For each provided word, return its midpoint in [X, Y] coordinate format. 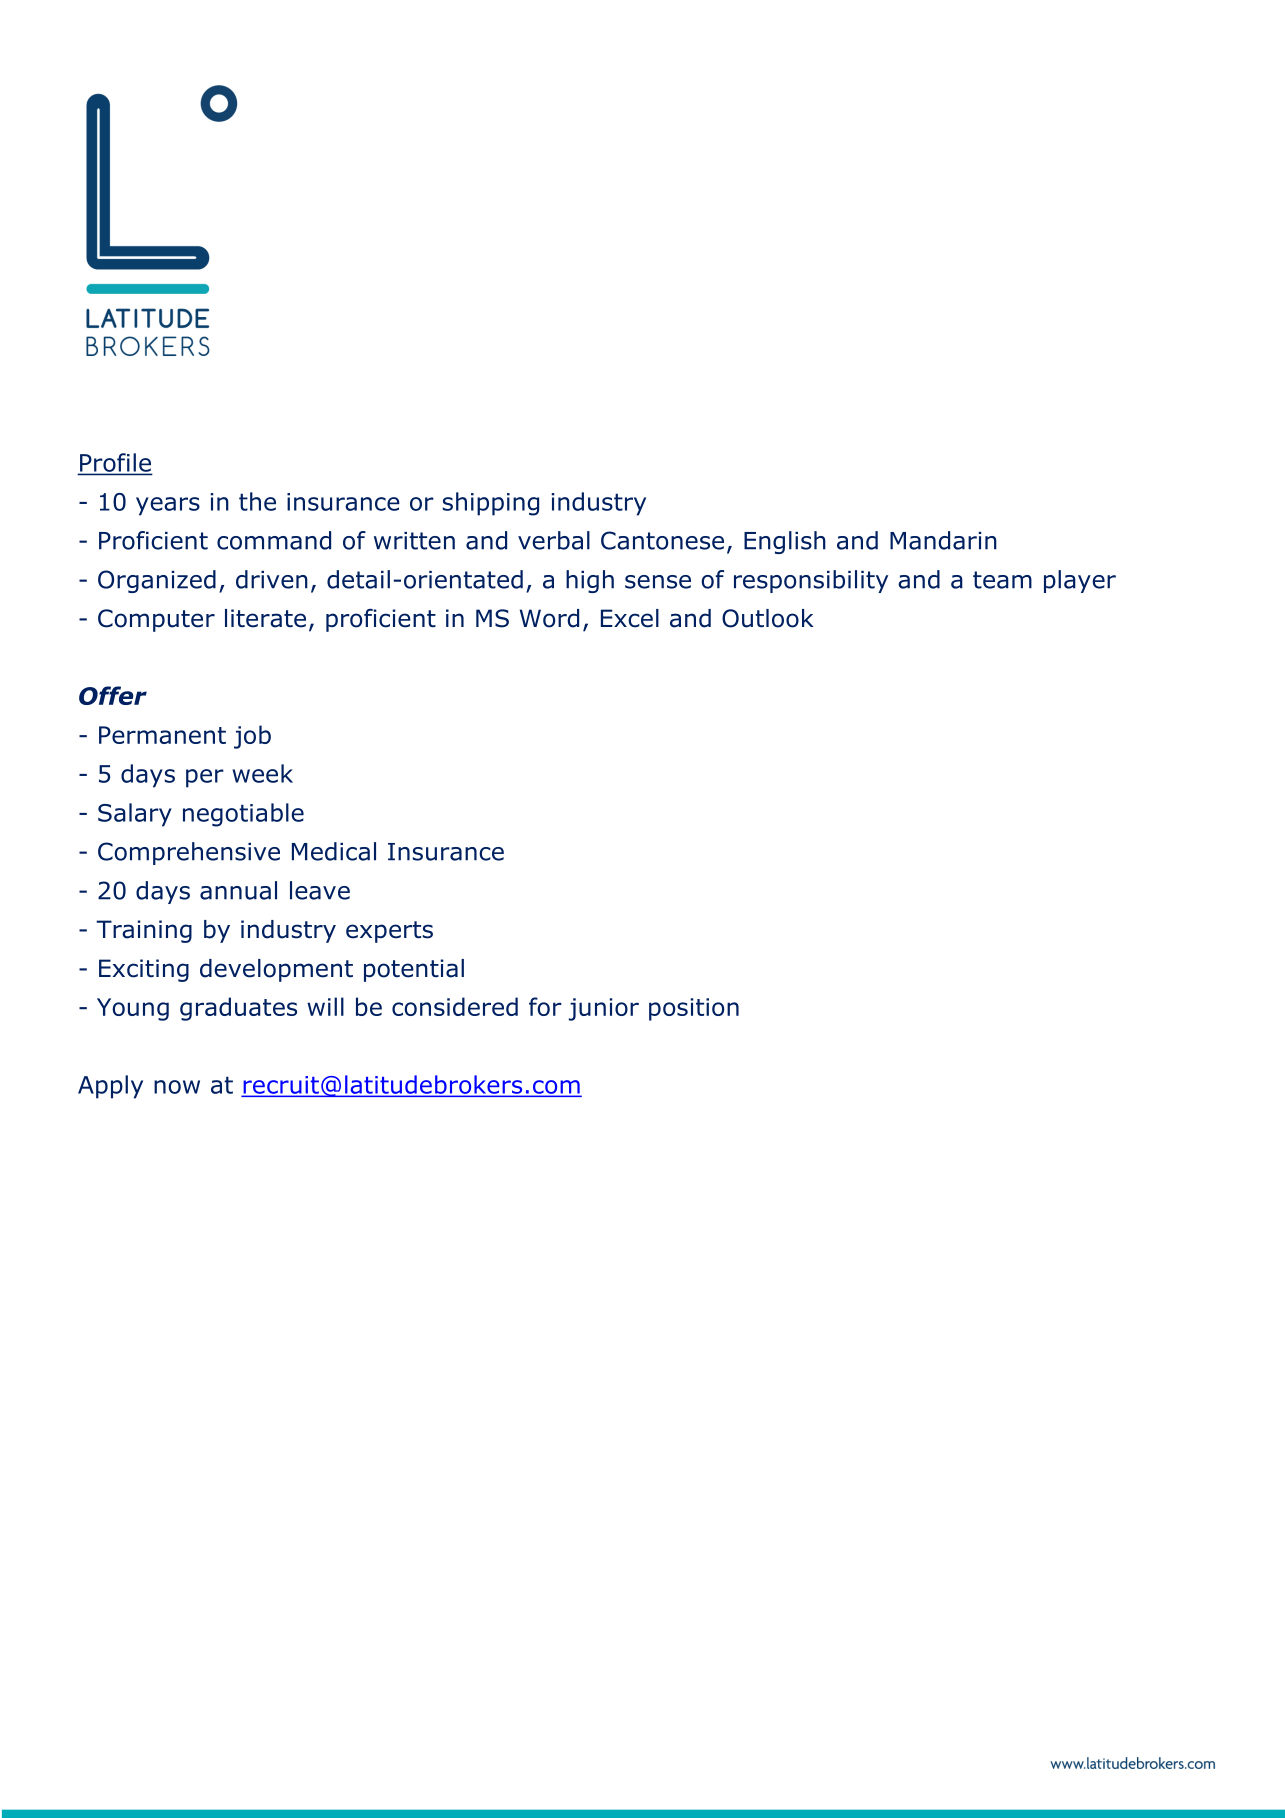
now [177, 1087]
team [1002, 580]
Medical [334, 851]
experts [389, 932]
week [262, 773]
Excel [630, 618]
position [694, 1009]
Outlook [768, 618]
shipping [491, 504]
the [257, 501]
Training [144, 931]
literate [265, 618]
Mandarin [943, 540]
